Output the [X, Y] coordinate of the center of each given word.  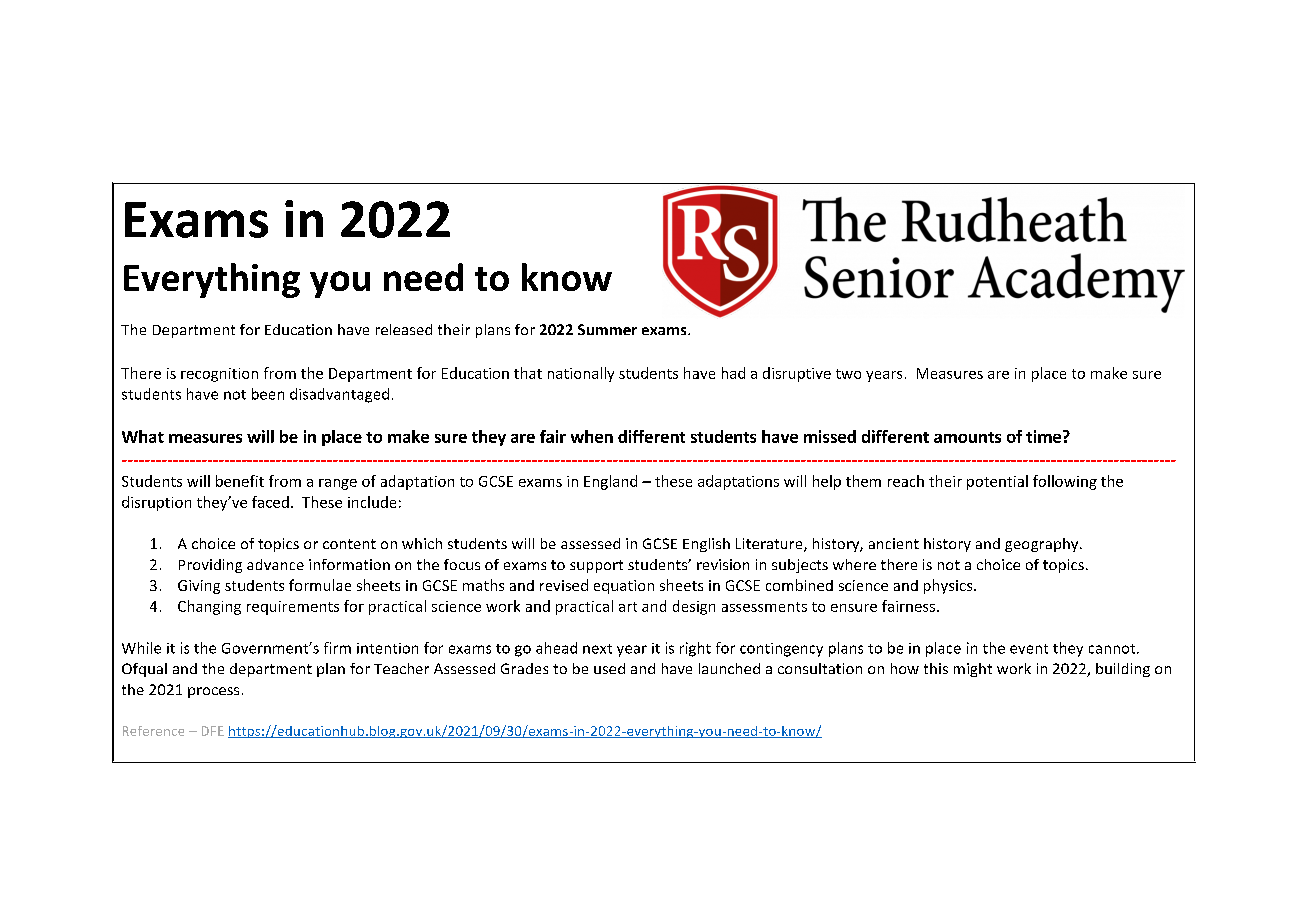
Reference [153, 731]
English [706, 545]
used [609, 668]
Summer [607, 329]
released [404, 329]
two [848, 374]
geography [1043, 545]
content [349, 544]
